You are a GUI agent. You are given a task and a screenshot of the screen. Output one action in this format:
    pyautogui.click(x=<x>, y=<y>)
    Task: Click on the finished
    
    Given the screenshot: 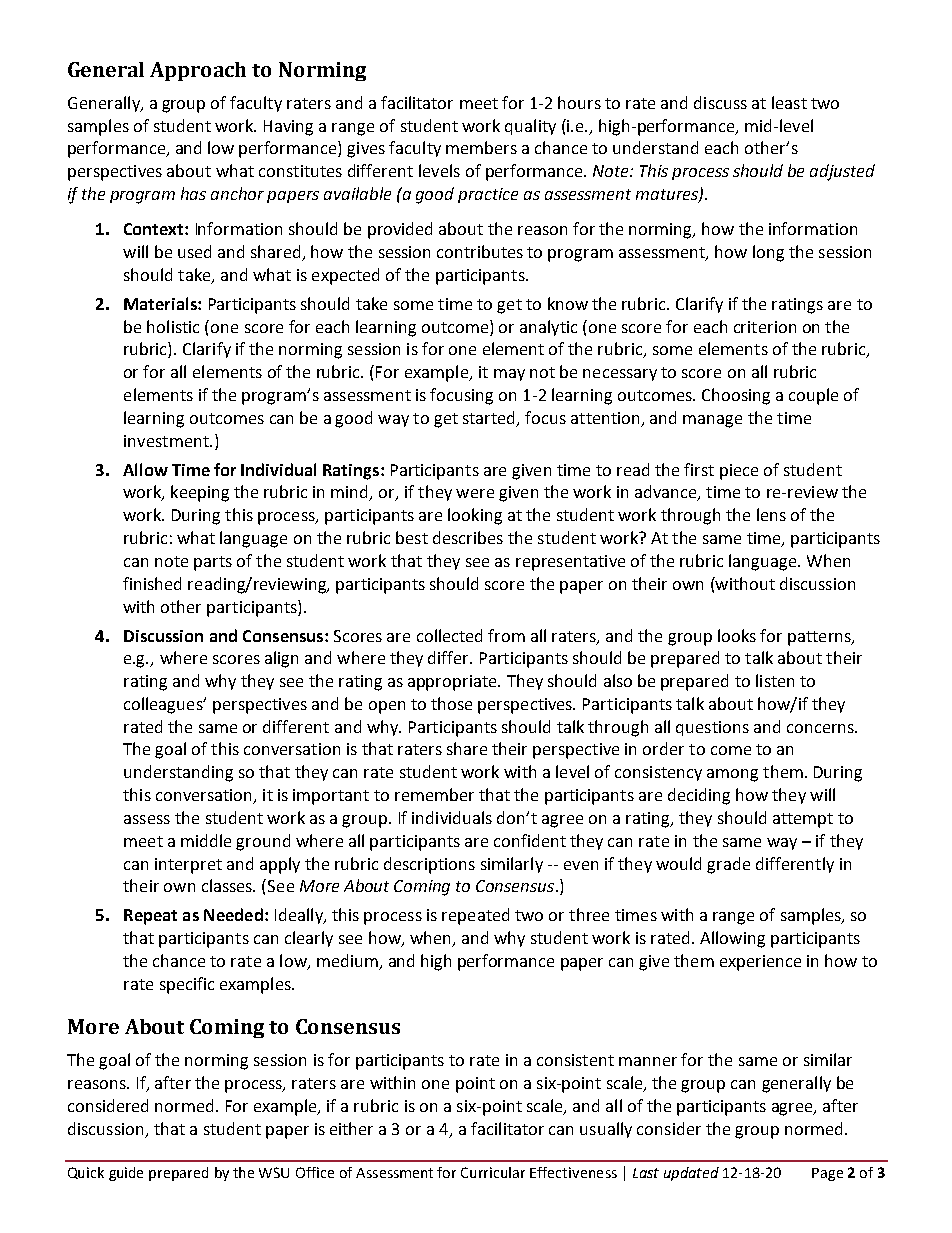 What is the action you would take?
    pyautogui.click(x=152, y=583)
